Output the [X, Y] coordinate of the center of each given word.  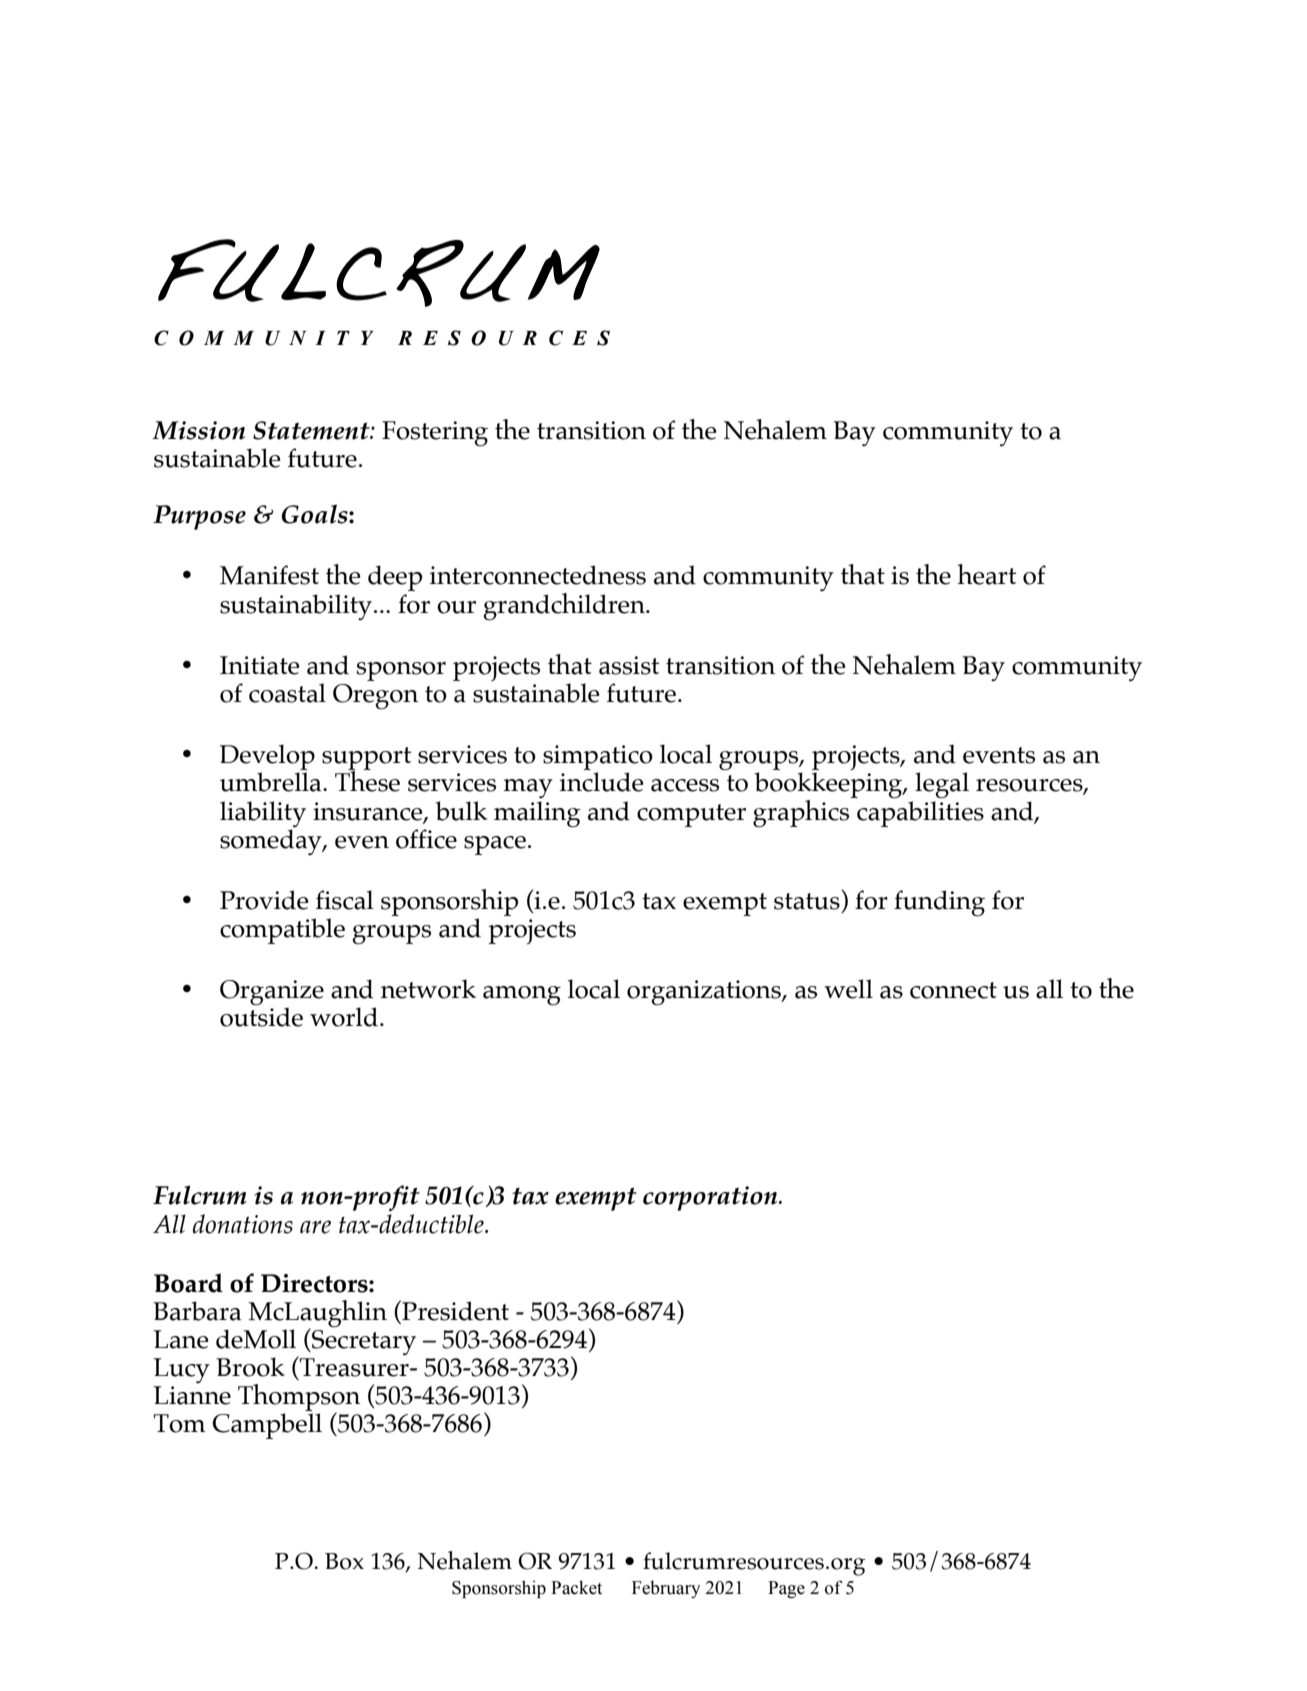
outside [261, 1016]
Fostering [435, 434]
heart [986, 574]
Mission [198, 430]
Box [344, 1561]
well [848, 989]
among [522, 996]
